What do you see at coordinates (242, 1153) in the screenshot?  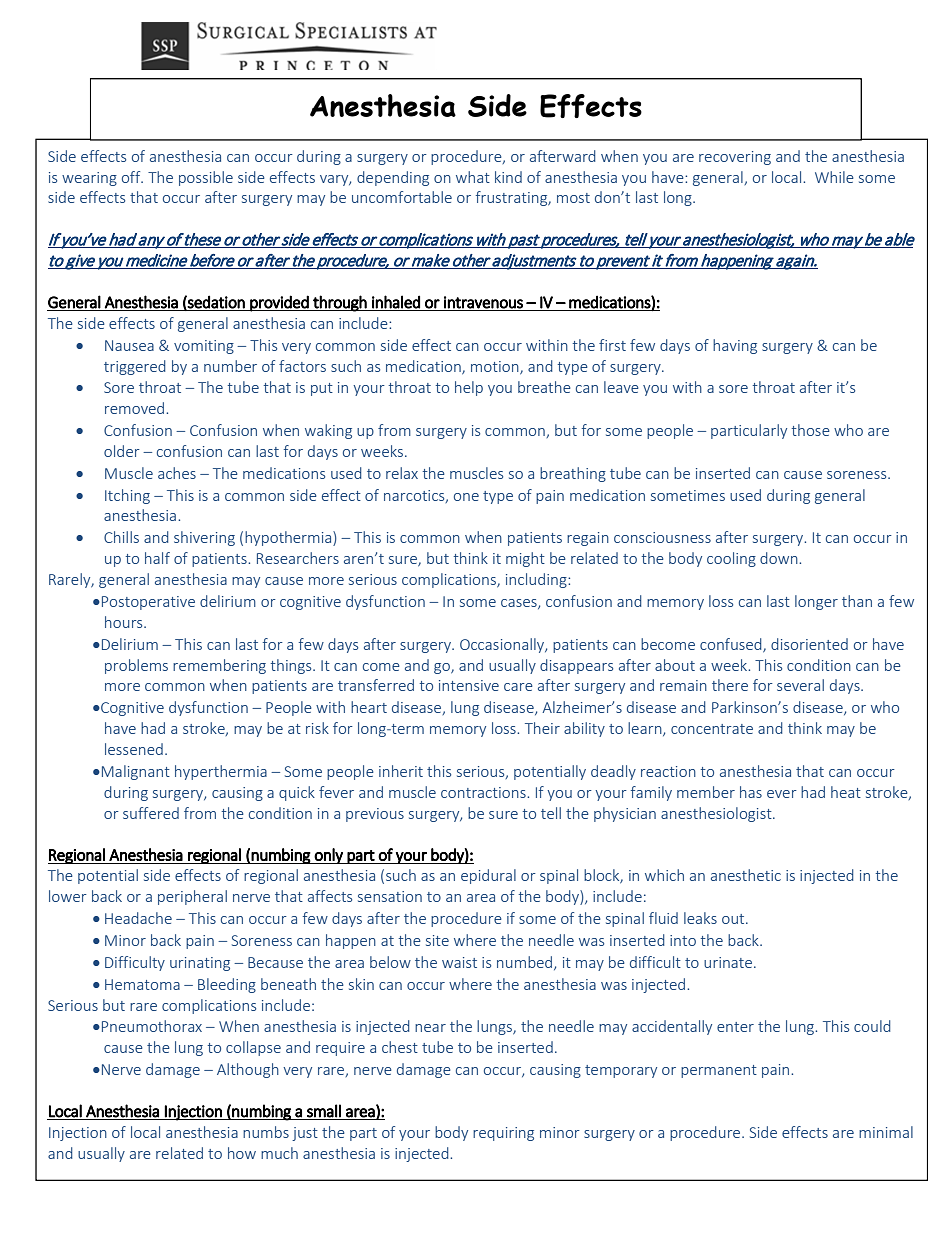 I see `how` at bounding box center [242, 1153].
